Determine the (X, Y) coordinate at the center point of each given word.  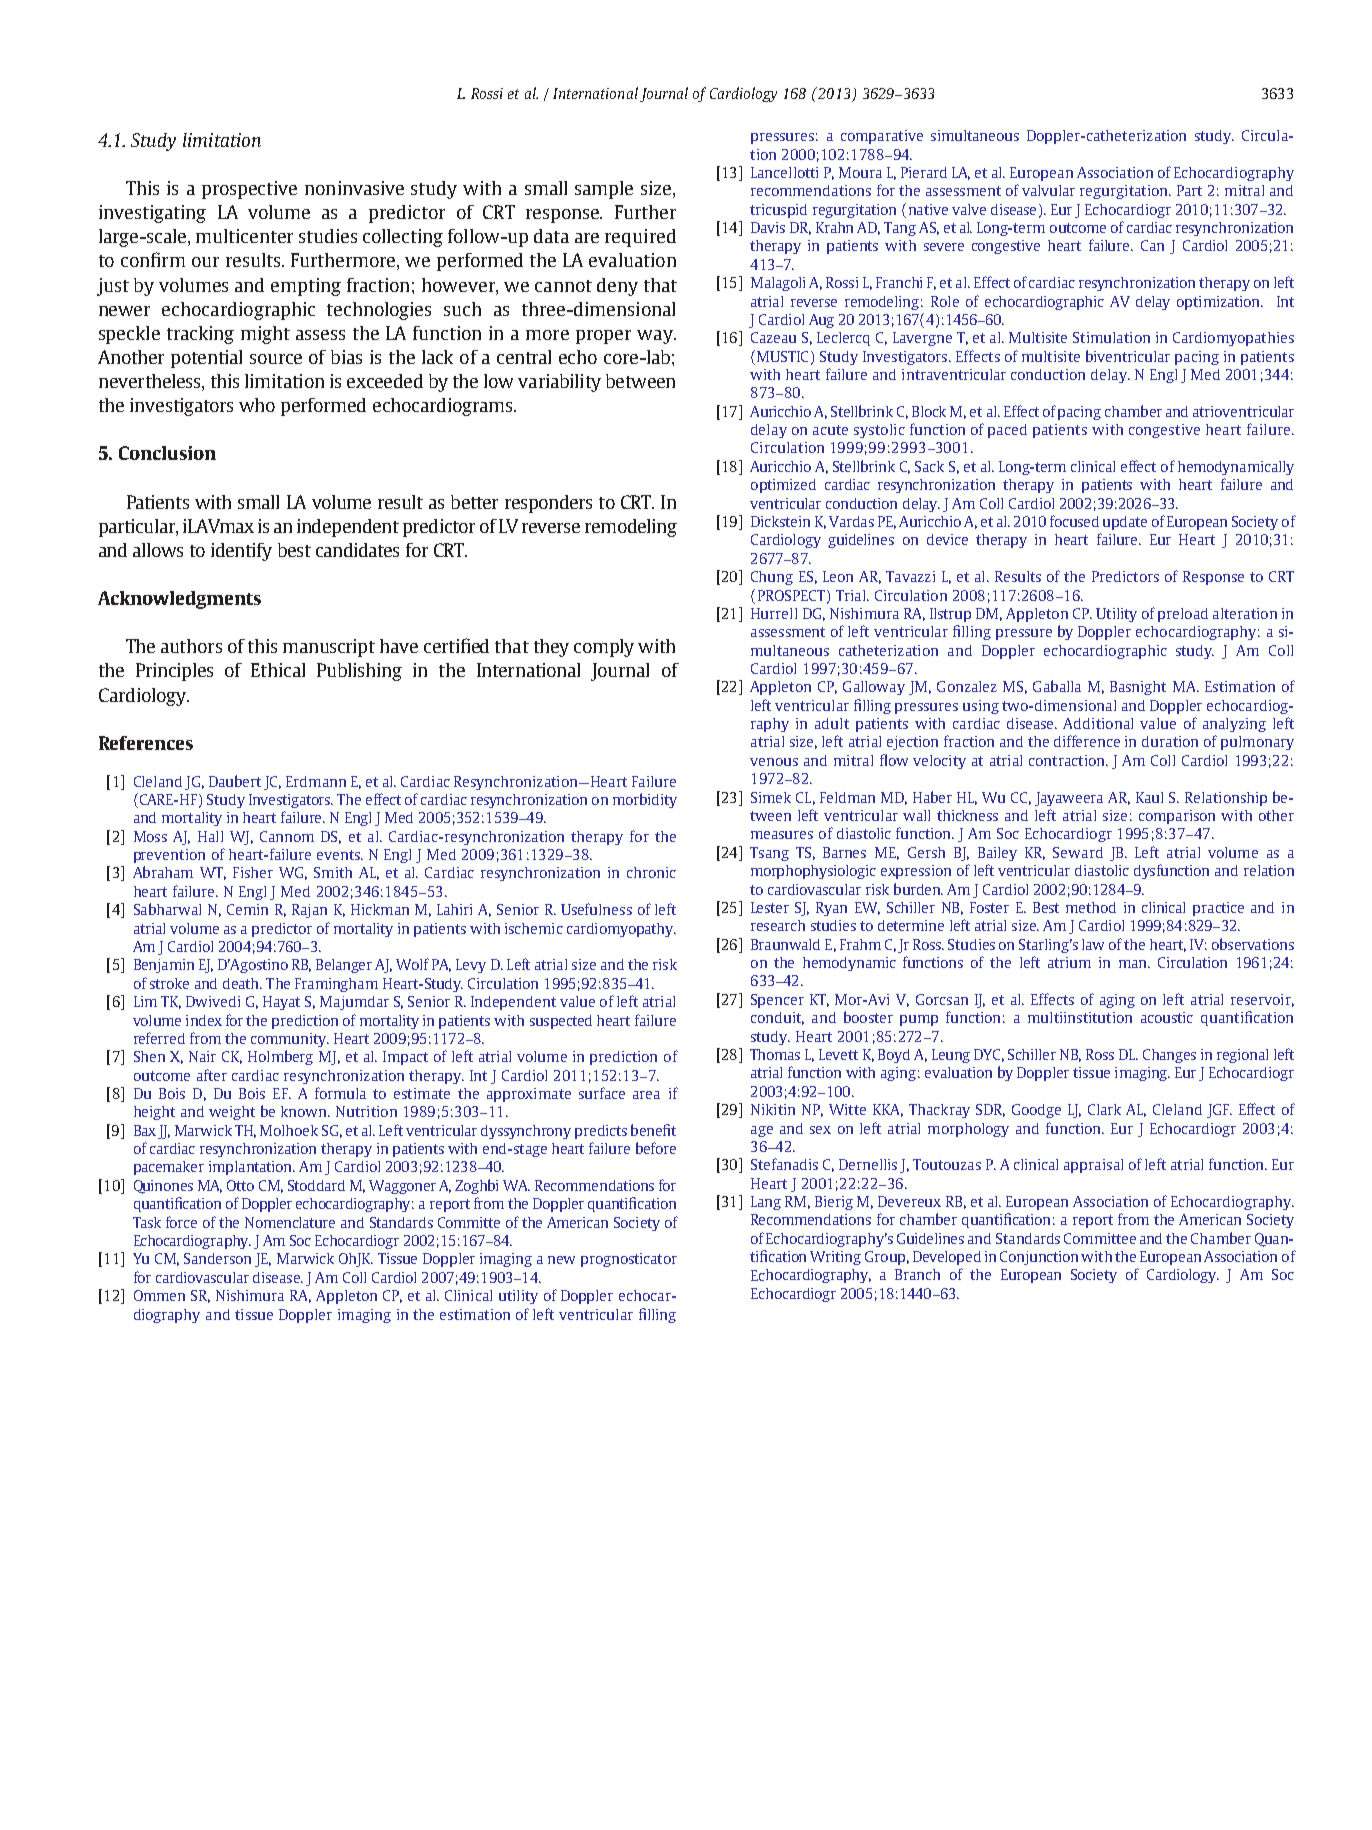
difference (1087, 741)
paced (1007, 431)
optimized (783, 486)
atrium (1069, 962)
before (656, 1148)
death (242, 983)
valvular (1048, 190)
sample (604, 190)
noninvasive (354, 188)
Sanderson (217, 1258)
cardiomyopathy (621, 930)
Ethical (278, 670)
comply (604, 648)
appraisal (1093, 1166)
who (257, 405)
